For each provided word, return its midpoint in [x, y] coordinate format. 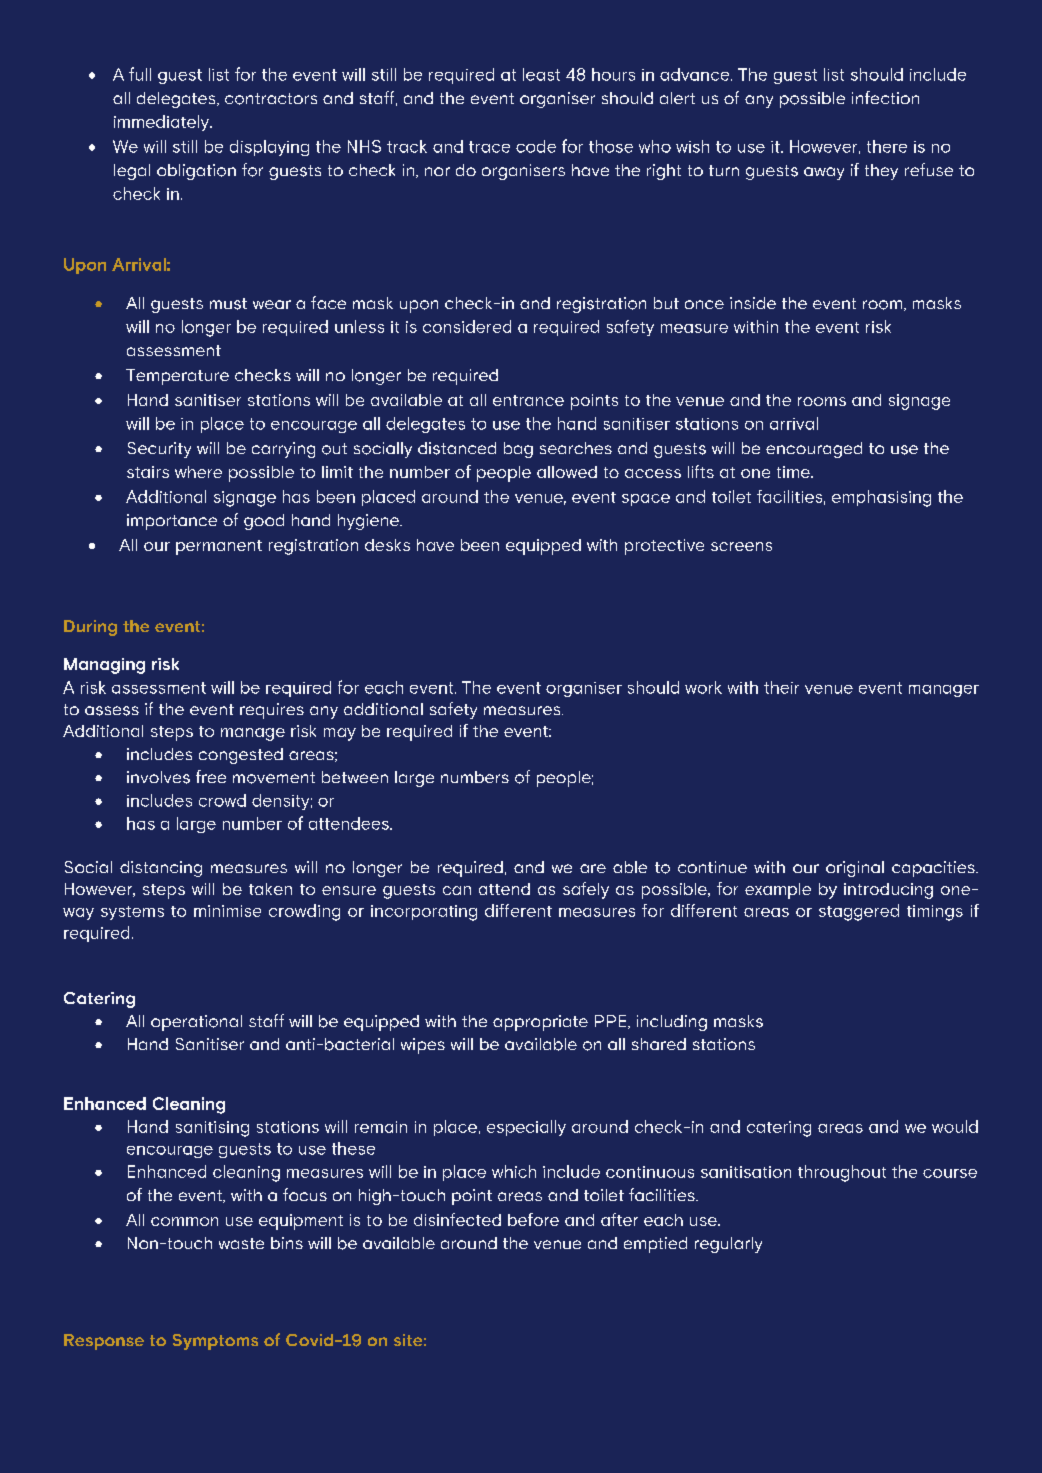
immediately [163, 123]
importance [172, 522]
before [533, 1219]
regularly [728, 1245]
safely [586, 890]
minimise [227, 911]
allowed [567, 472]
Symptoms [215, 1342]
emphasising [881, 498]
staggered [859, 912]
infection [885, 97]
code [536, 146]
